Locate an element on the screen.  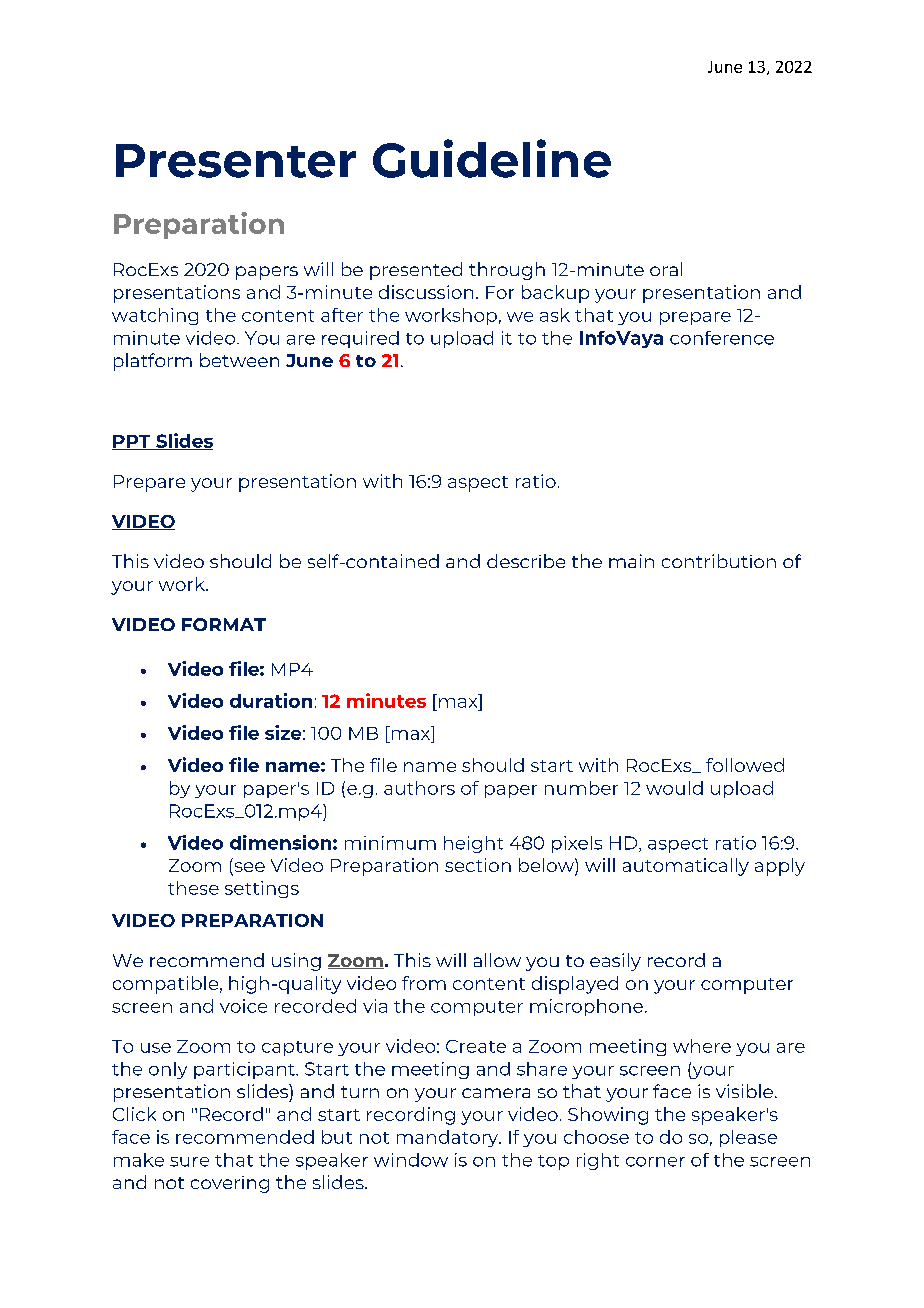
required is located at coordinates (360, 339).
